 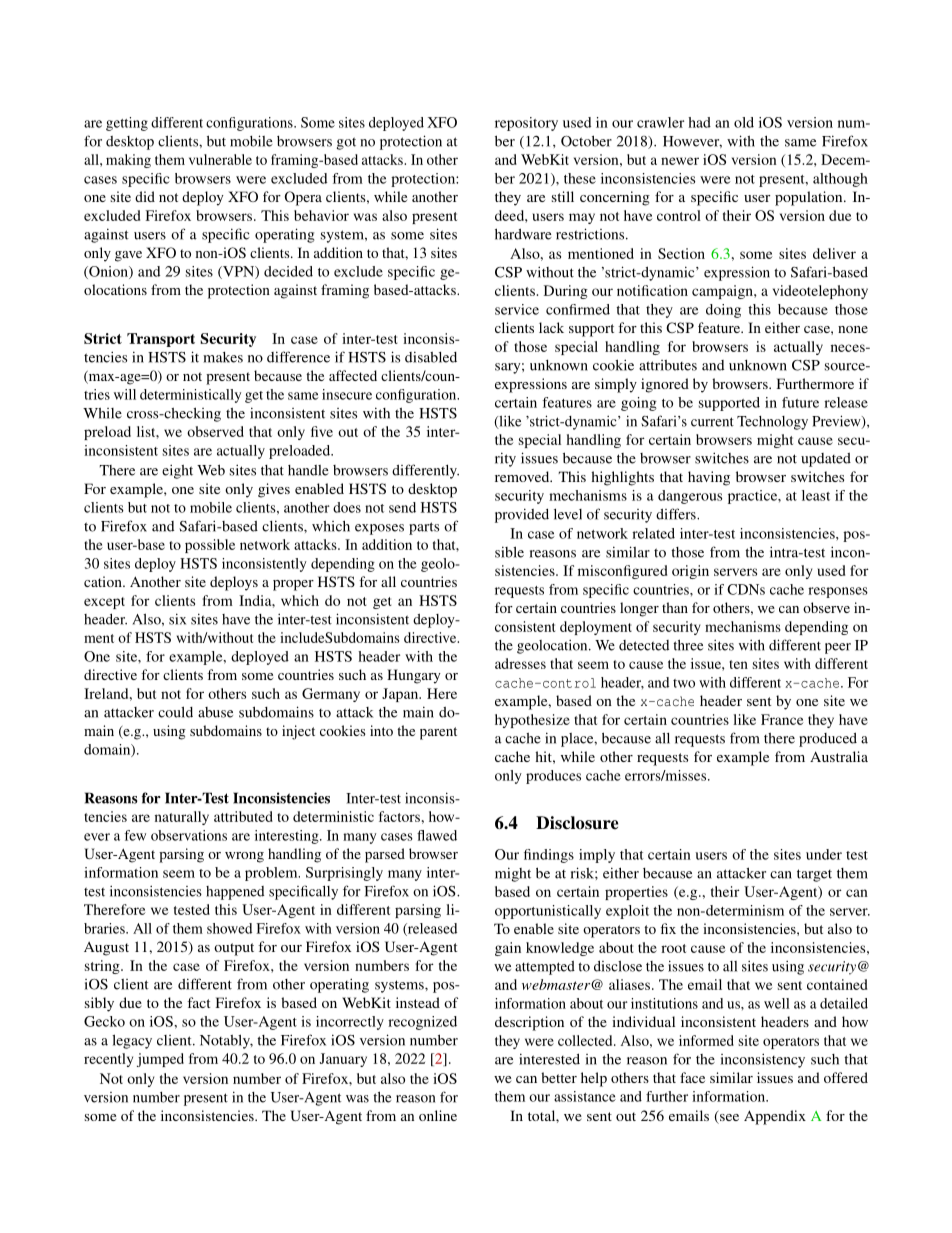 What do you see at coordinates (438, 1115) in the screenshot?
I see `online` at bounding box center [438, 1115].
